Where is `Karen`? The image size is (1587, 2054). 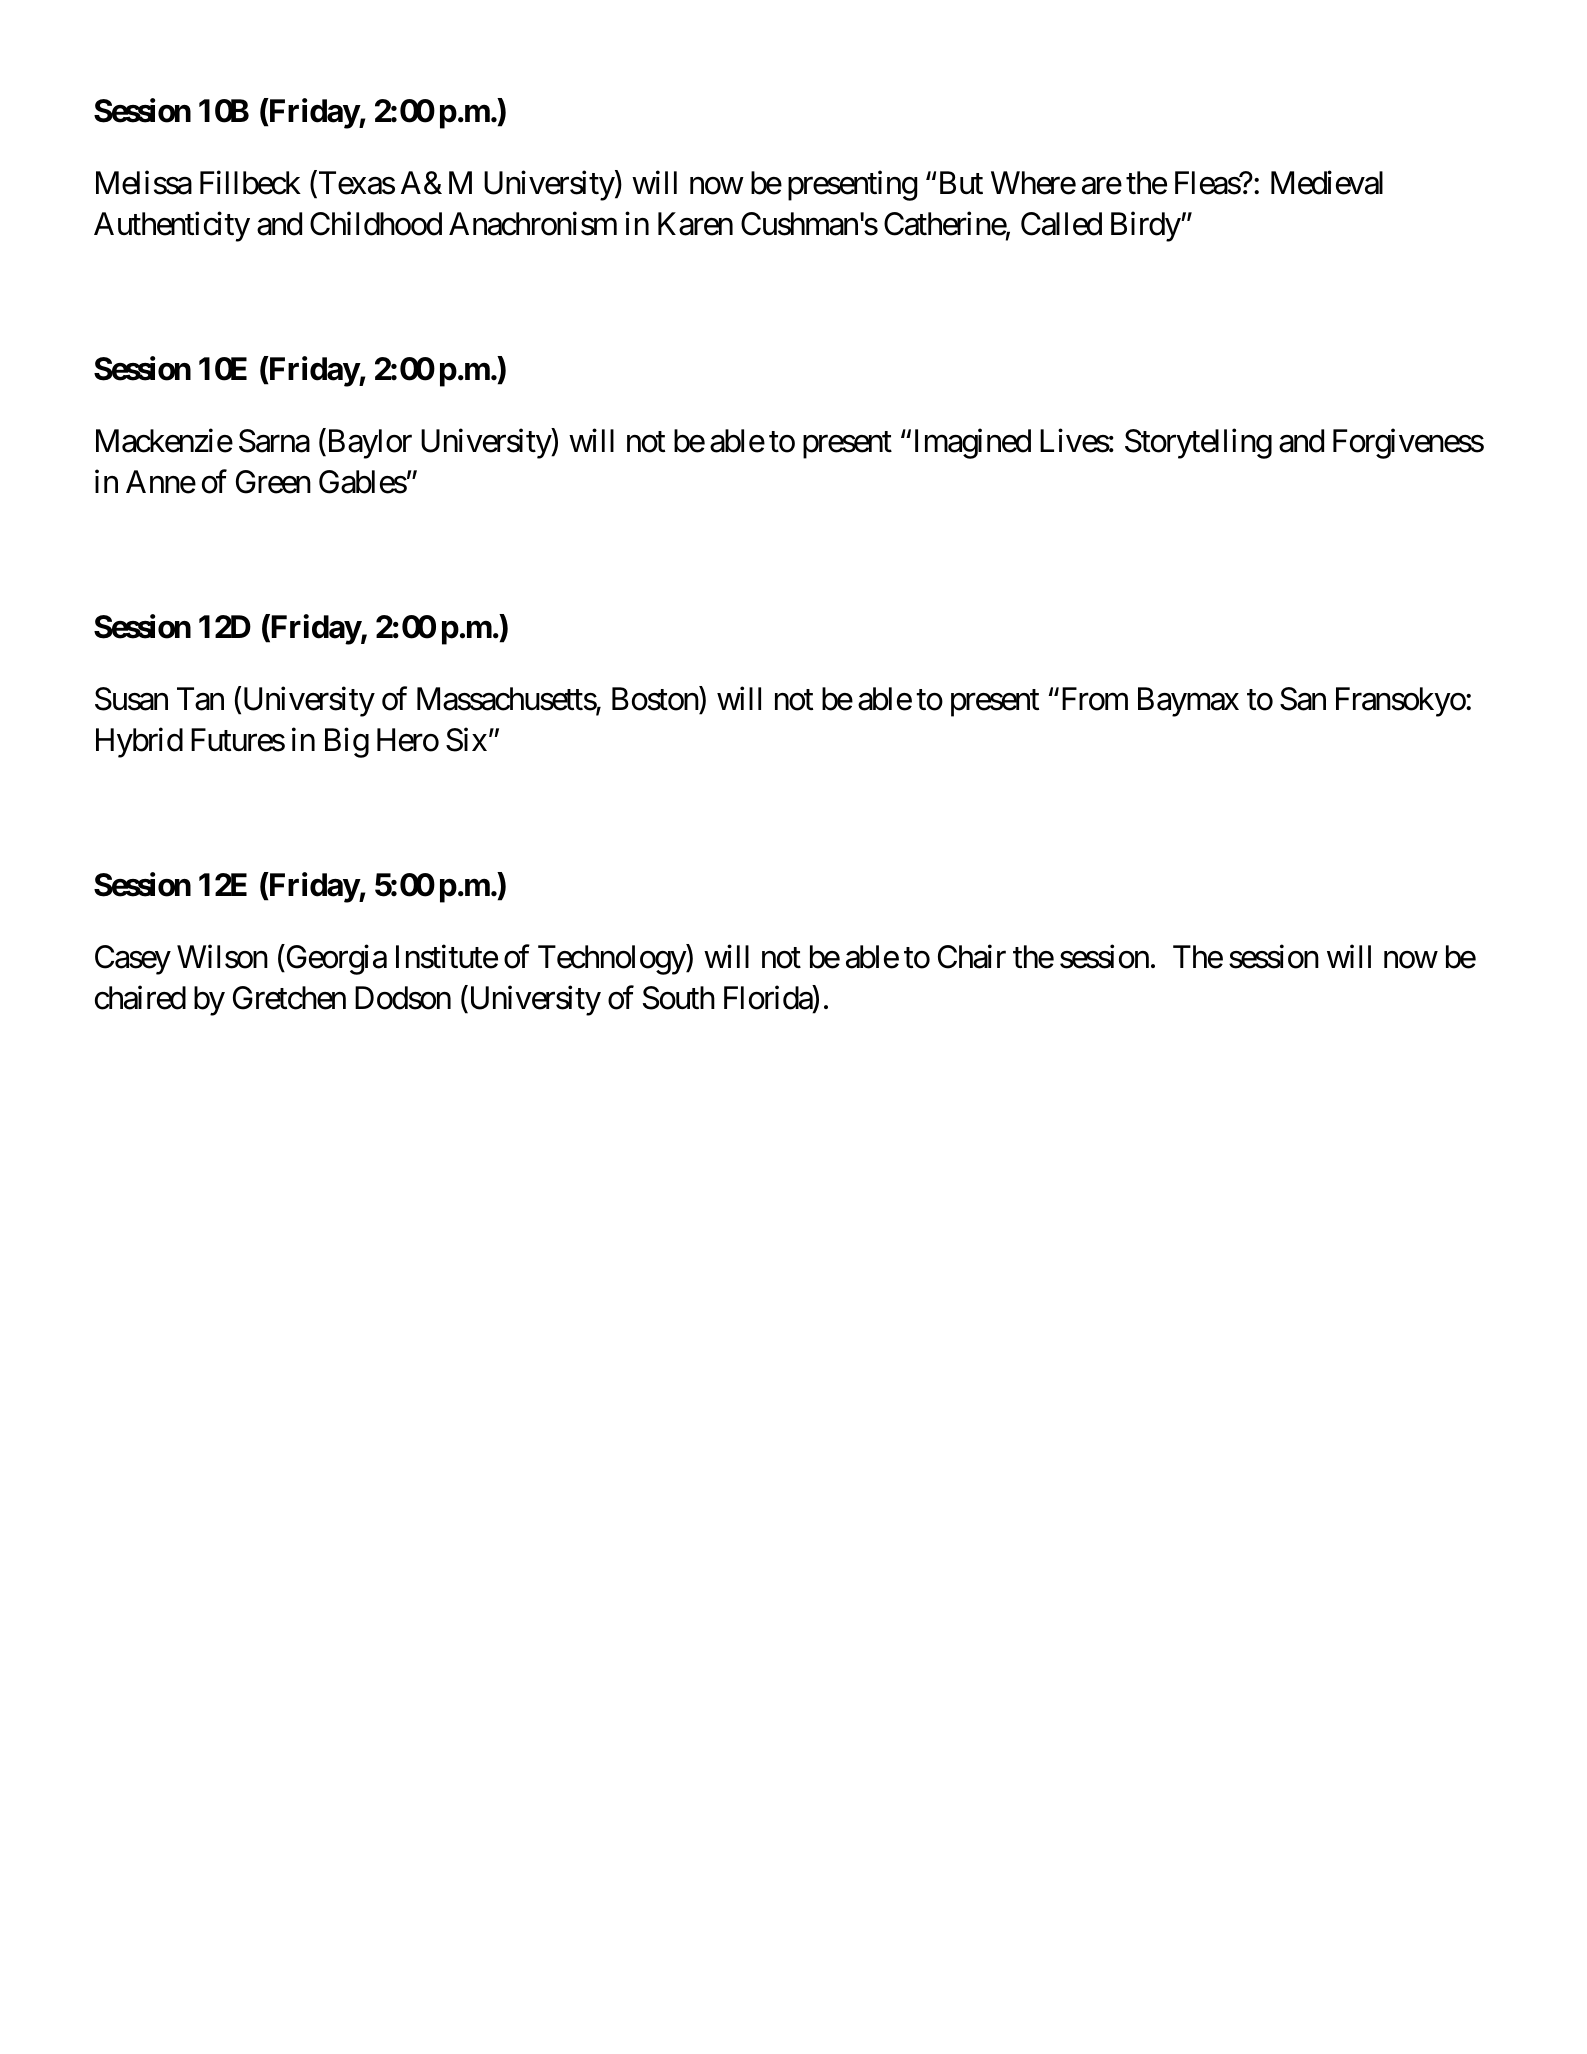
Karen is located at coordinates (695, 224).
